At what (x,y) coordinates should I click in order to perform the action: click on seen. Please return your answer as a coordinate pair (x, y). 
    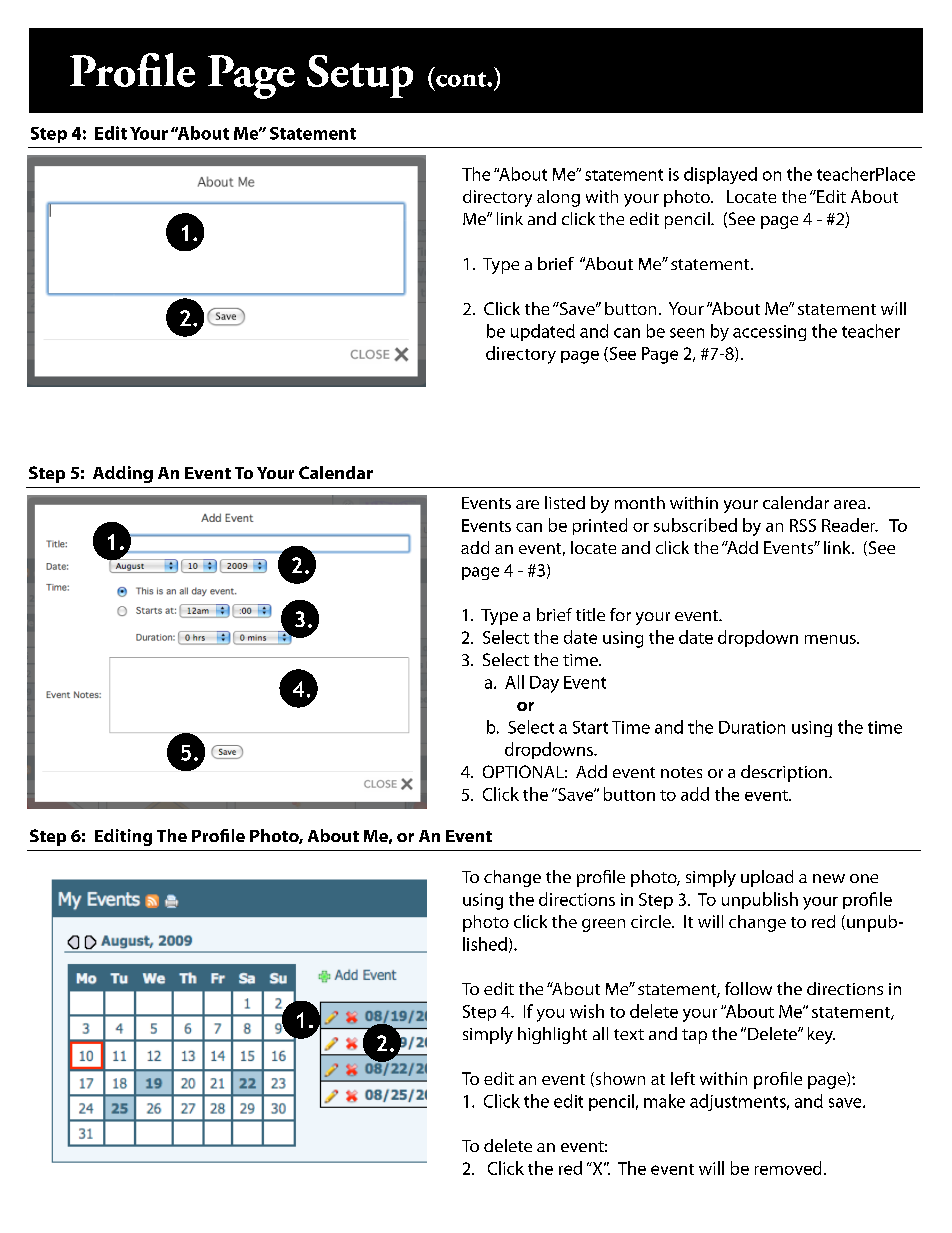
    Looking at the image, I should click on (687, 333).
